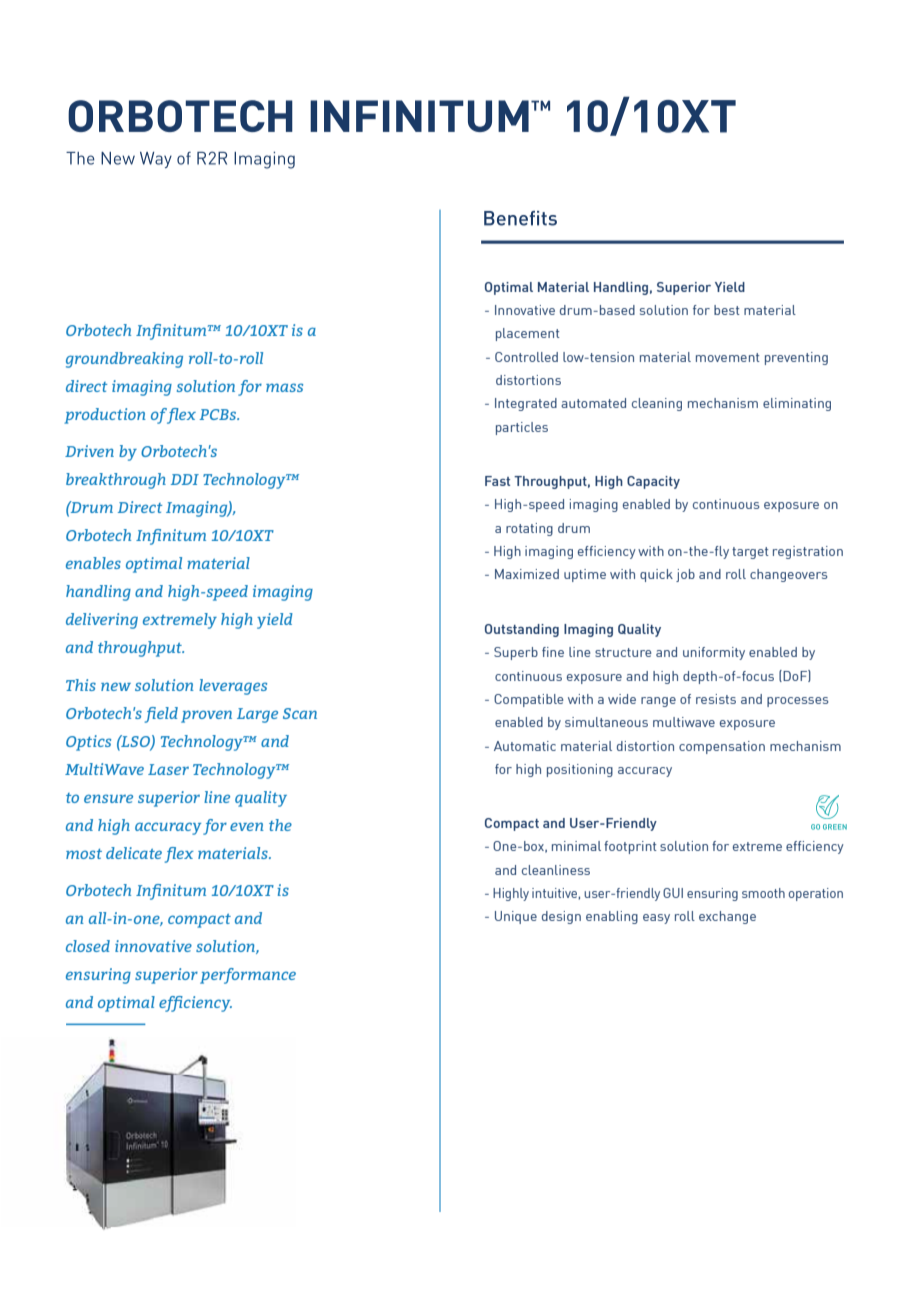 Image resolution: width=924 pixels, height=1309 pixels. I want to click on Outstanding, so click(522, 630).
